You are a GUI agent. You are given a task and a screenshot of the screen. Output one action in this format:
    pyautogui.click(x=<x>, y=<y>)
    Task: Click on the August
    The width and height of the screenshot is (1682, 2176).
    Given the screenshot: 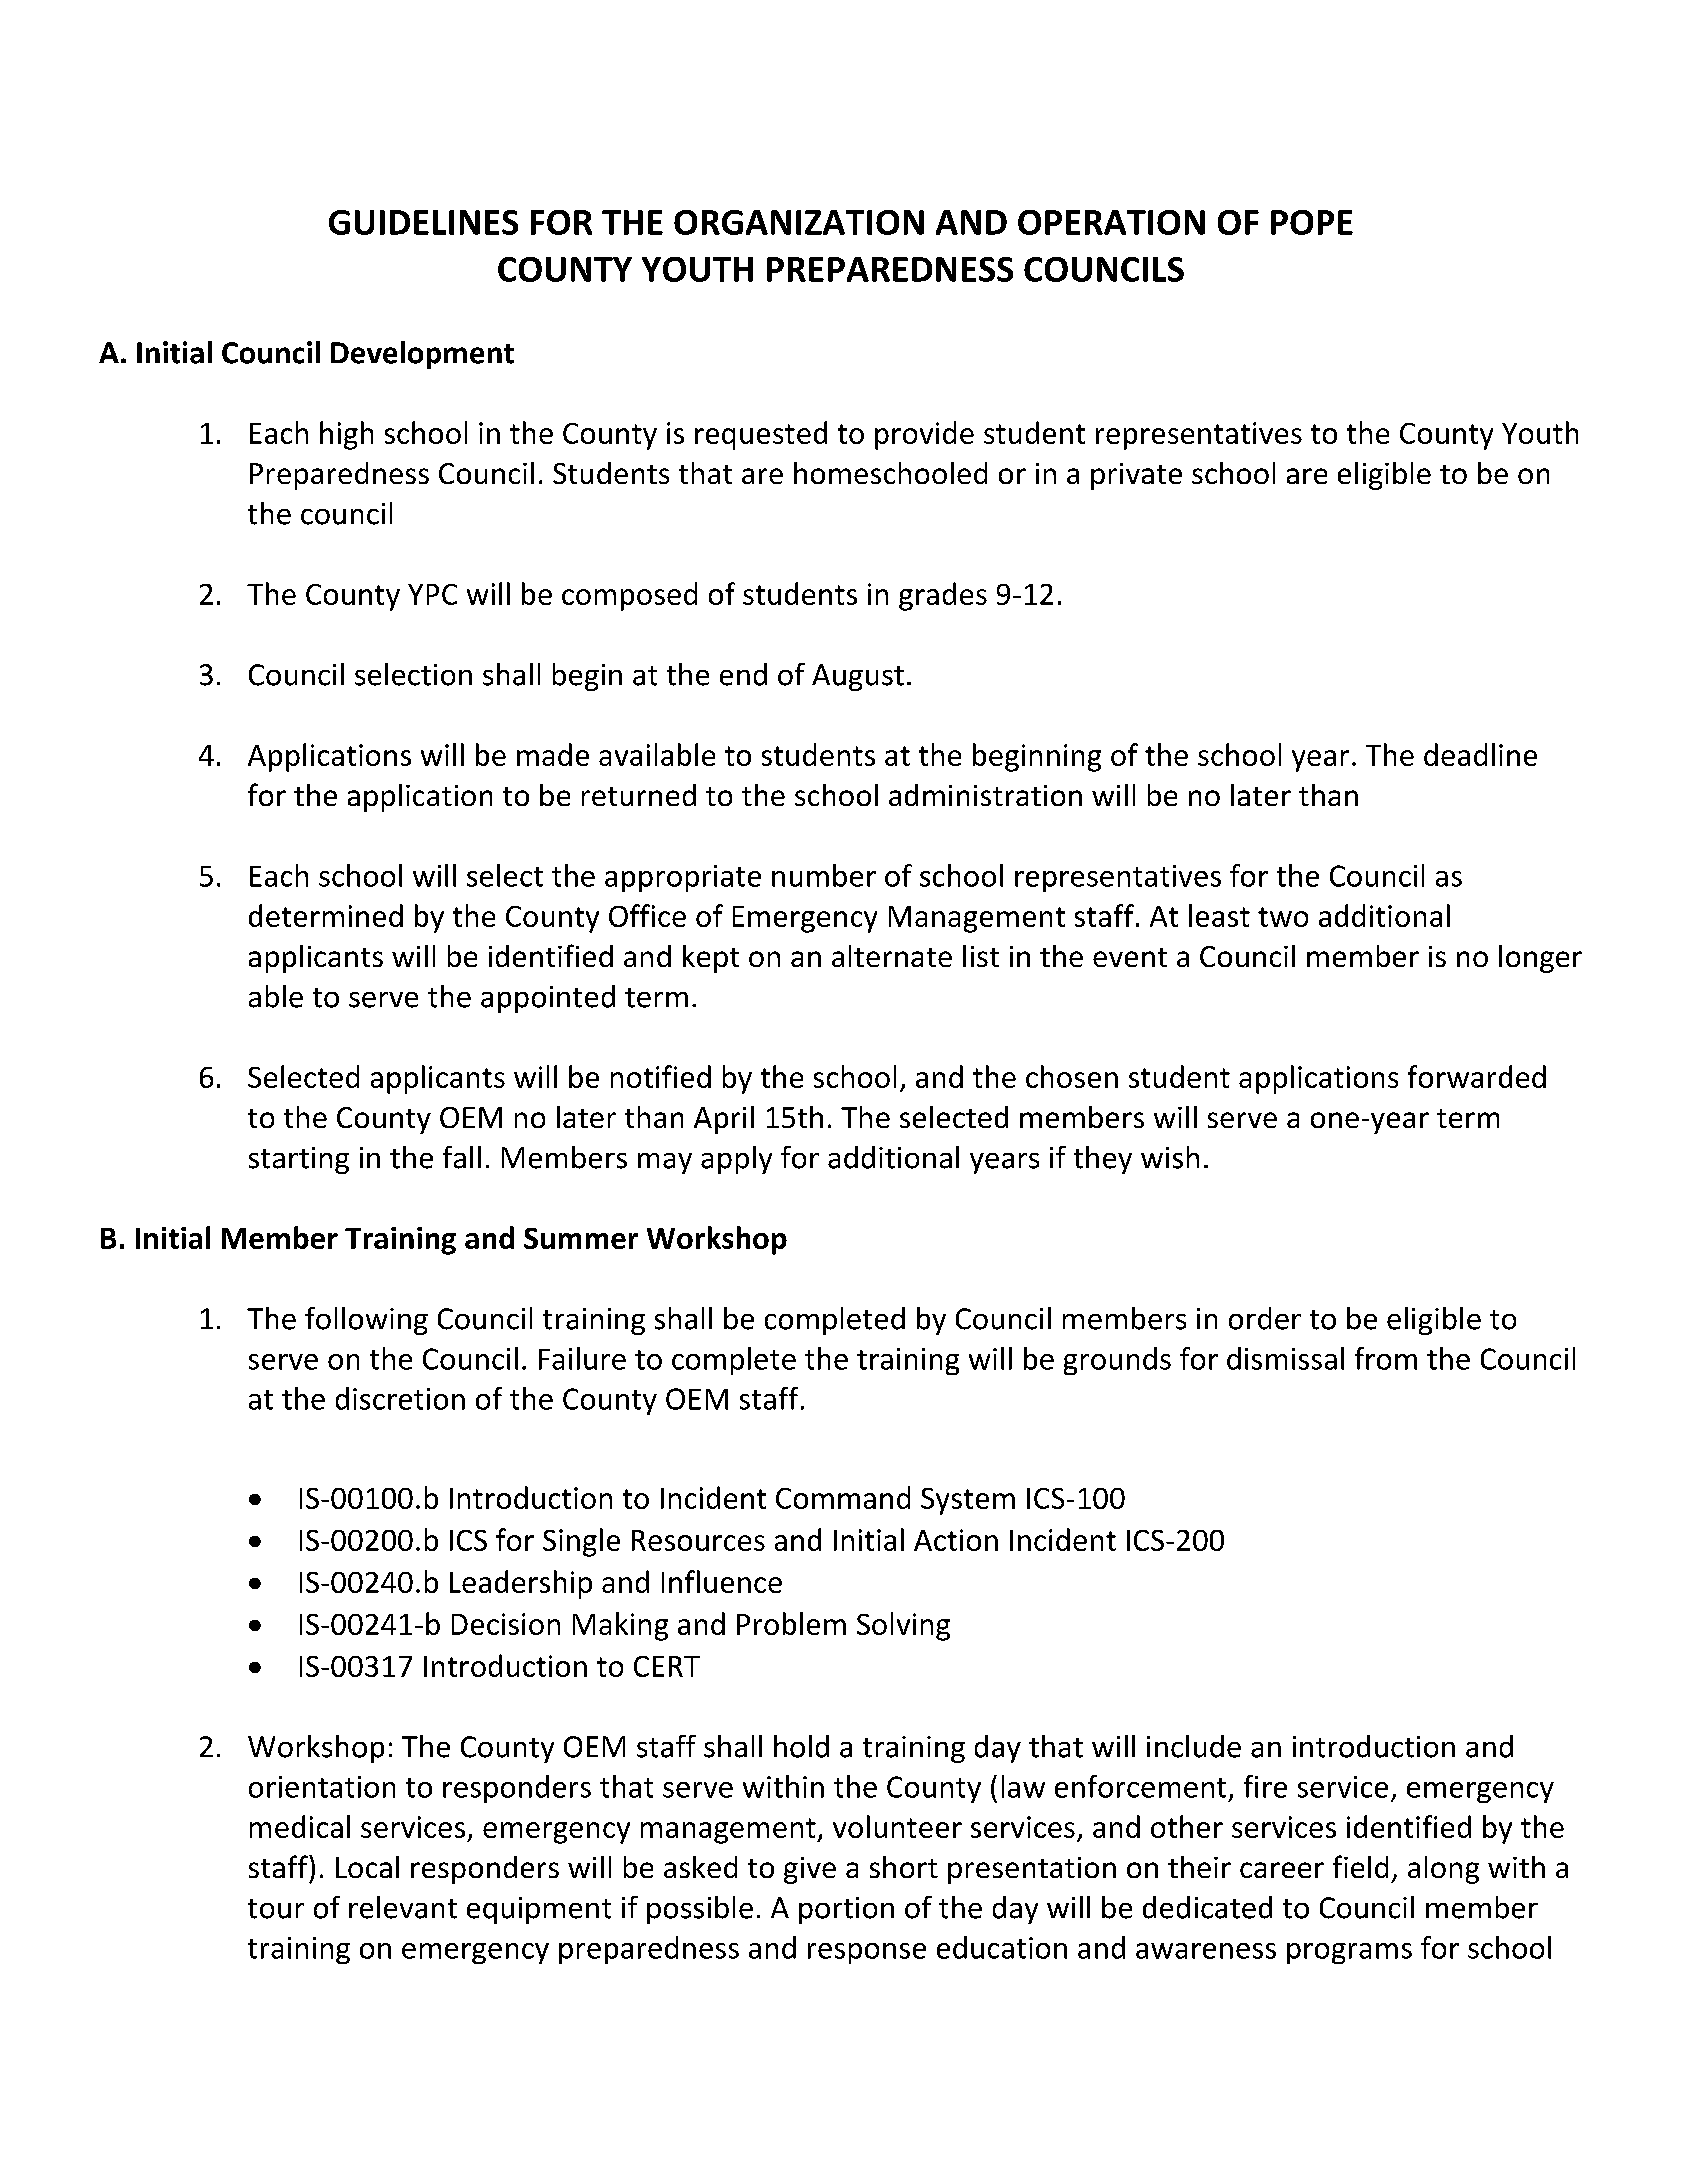 What is the action you would take?
    pyautogui.click(x=858, y=677)
